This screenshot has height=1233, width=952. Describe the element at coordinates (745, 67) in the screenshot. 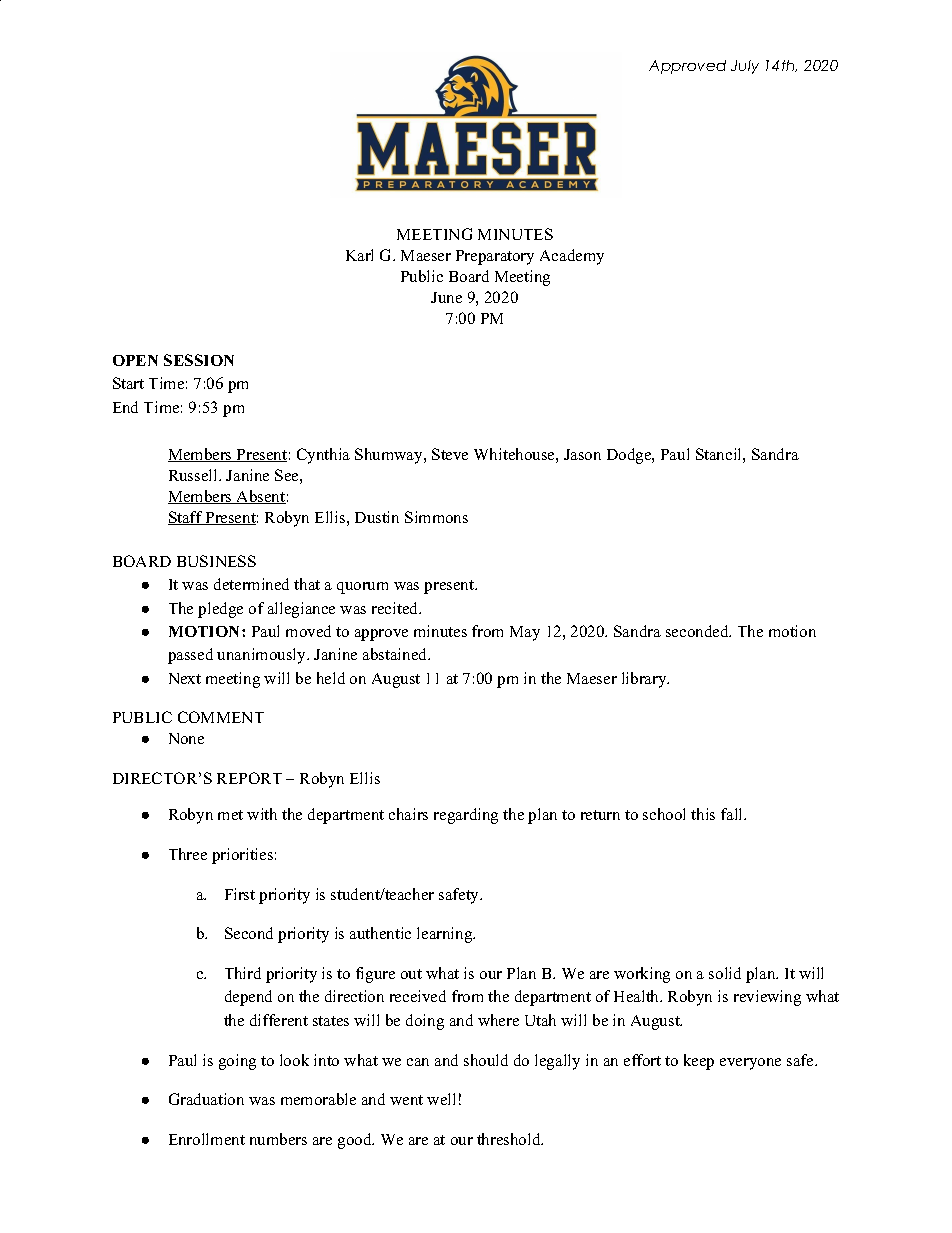

I see `July` at that location.
